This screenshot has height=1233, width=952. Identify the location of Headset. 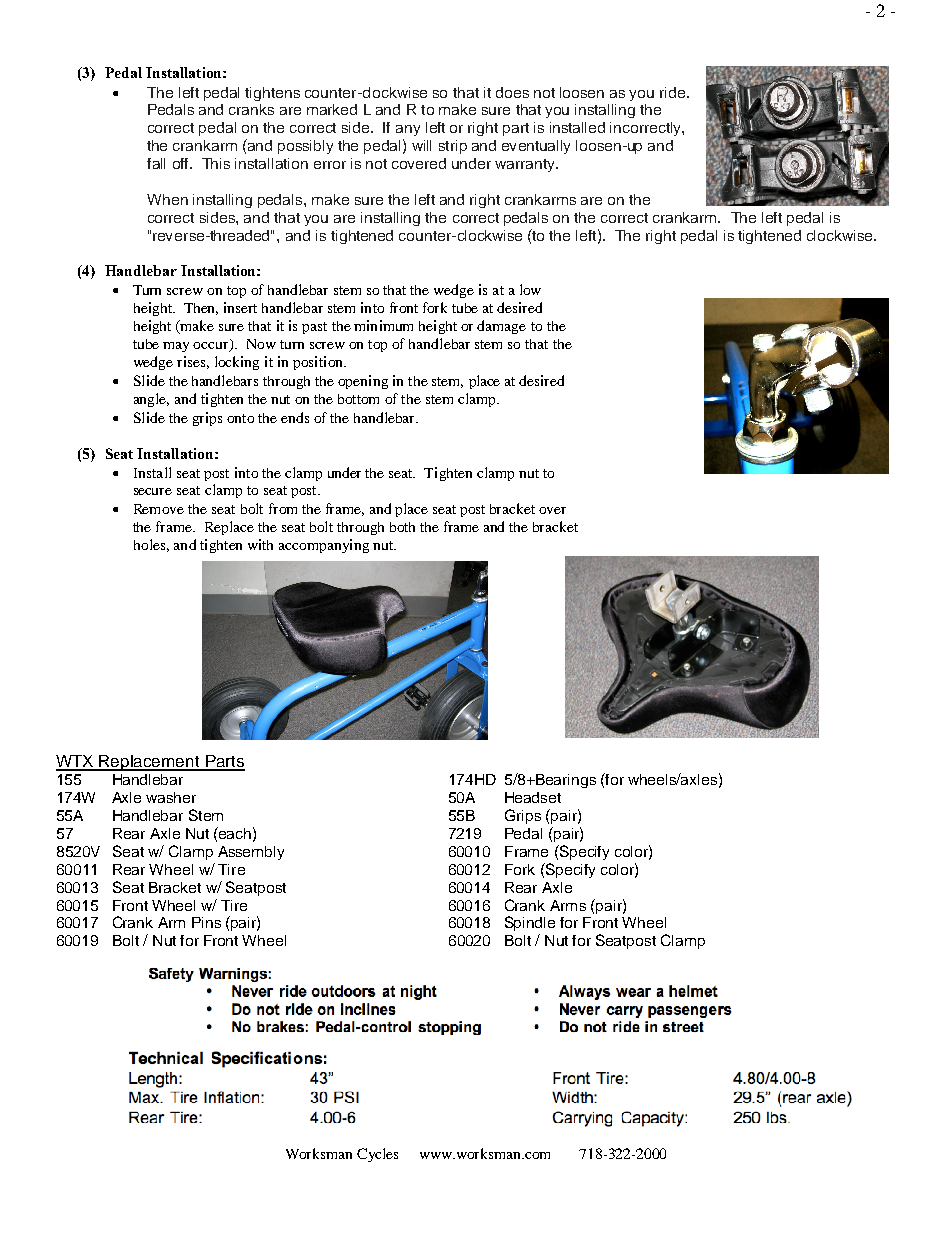
(533, 797).
